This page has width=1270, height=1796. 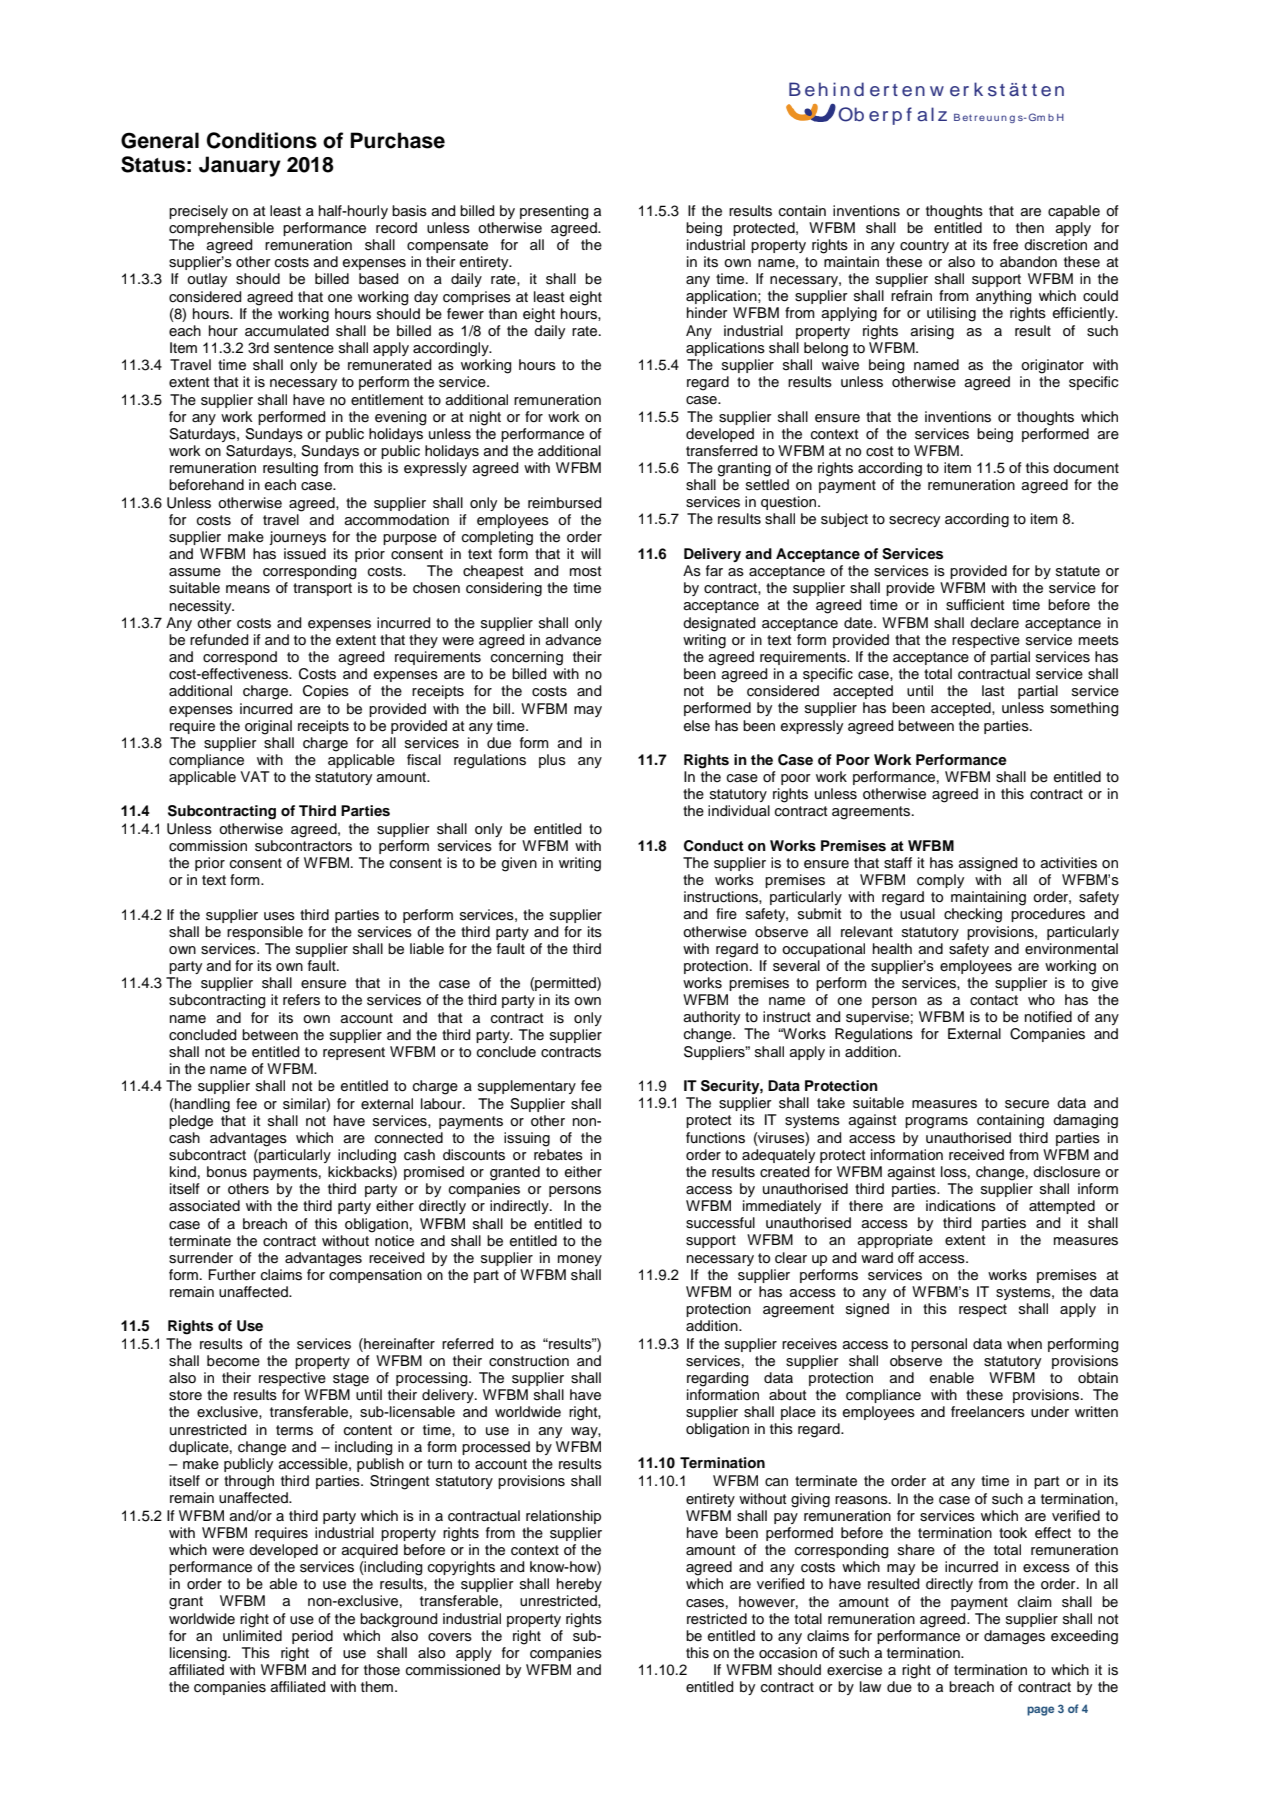 What do you see at coordinates (726, 914) in the page?
I see `fire` at bounding box center [726, 914].
